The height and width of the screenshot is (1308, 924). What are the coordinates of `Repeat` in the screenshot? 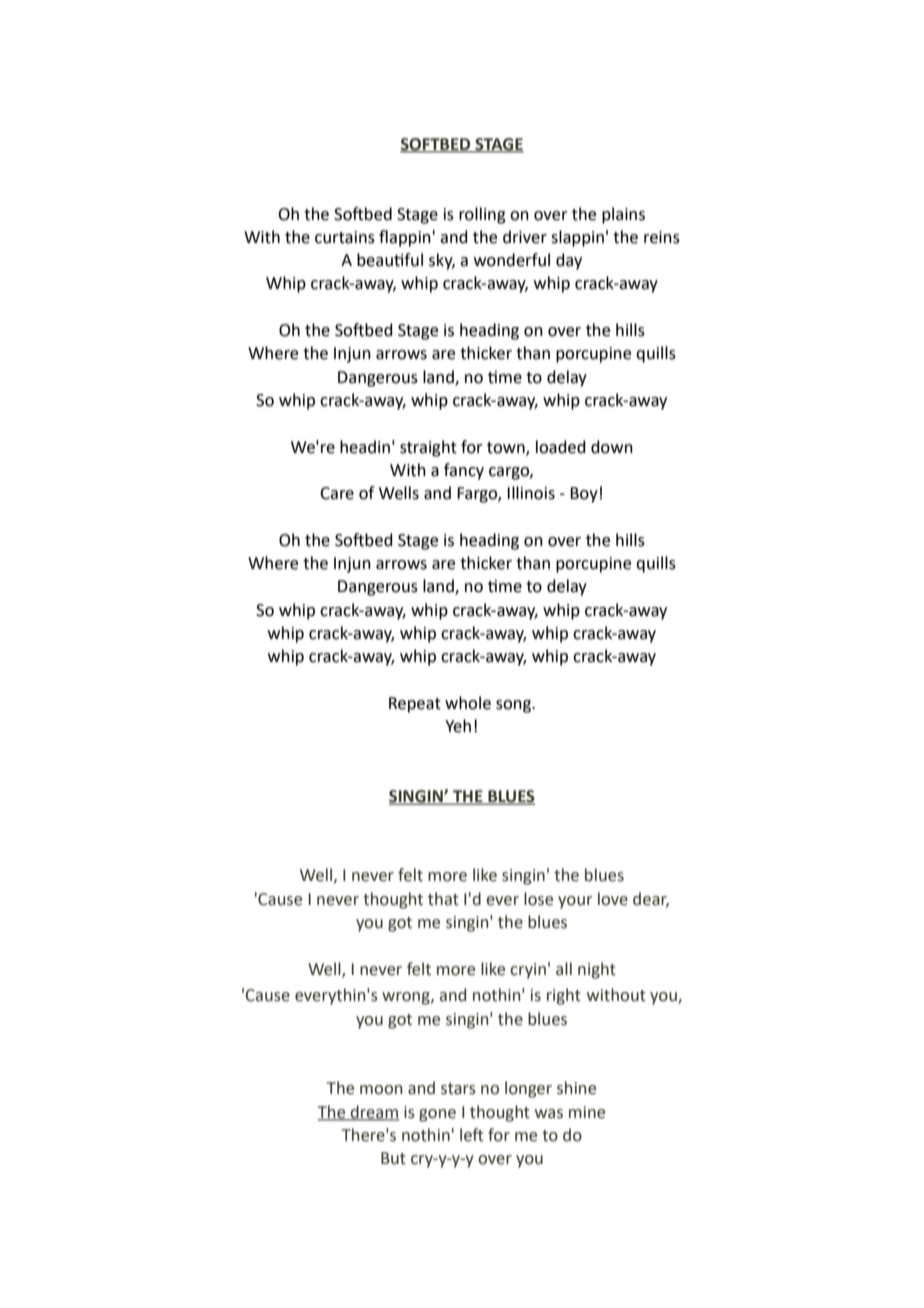 It's located at (415, 705).
